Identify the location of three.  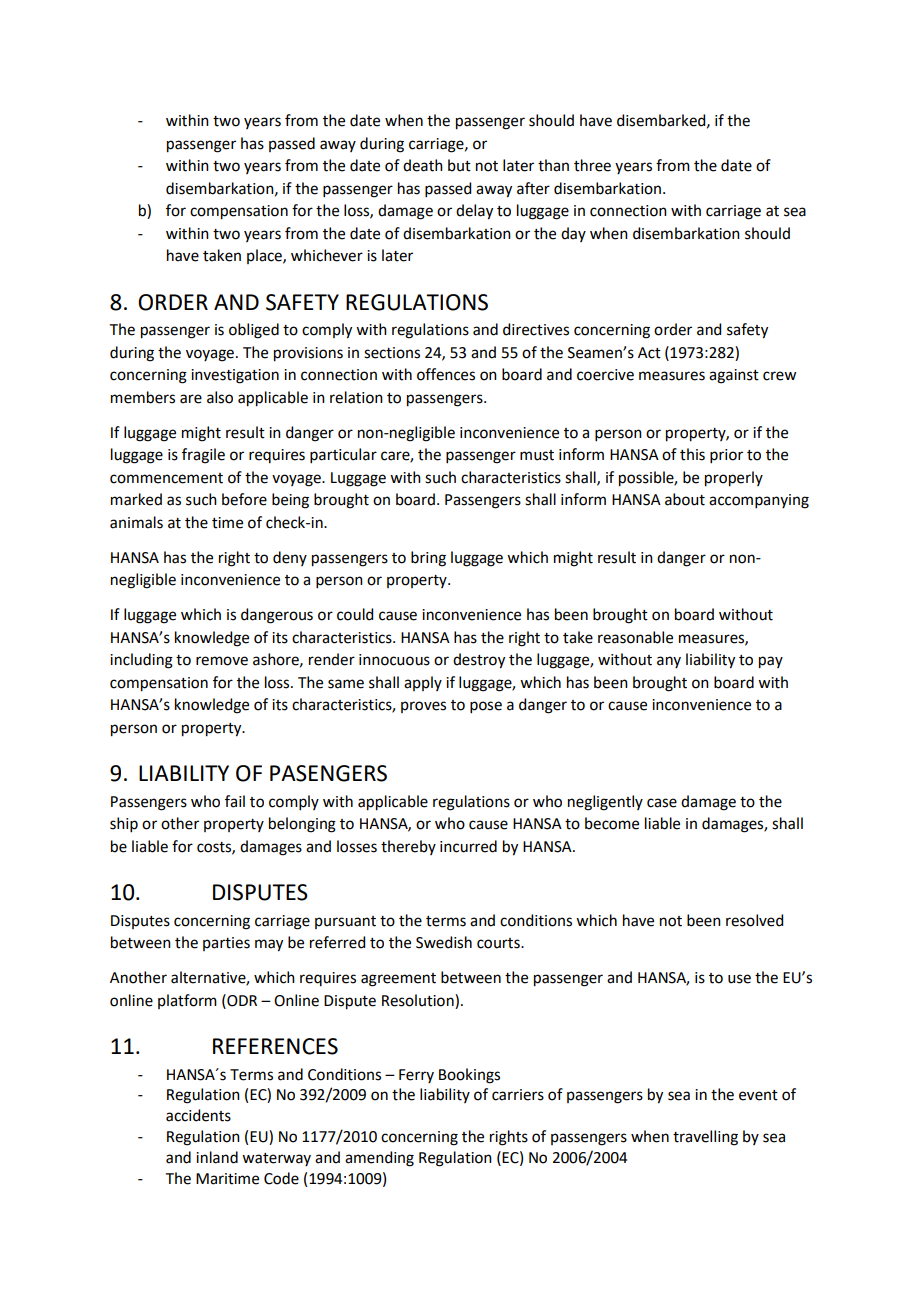
(592, 165).
